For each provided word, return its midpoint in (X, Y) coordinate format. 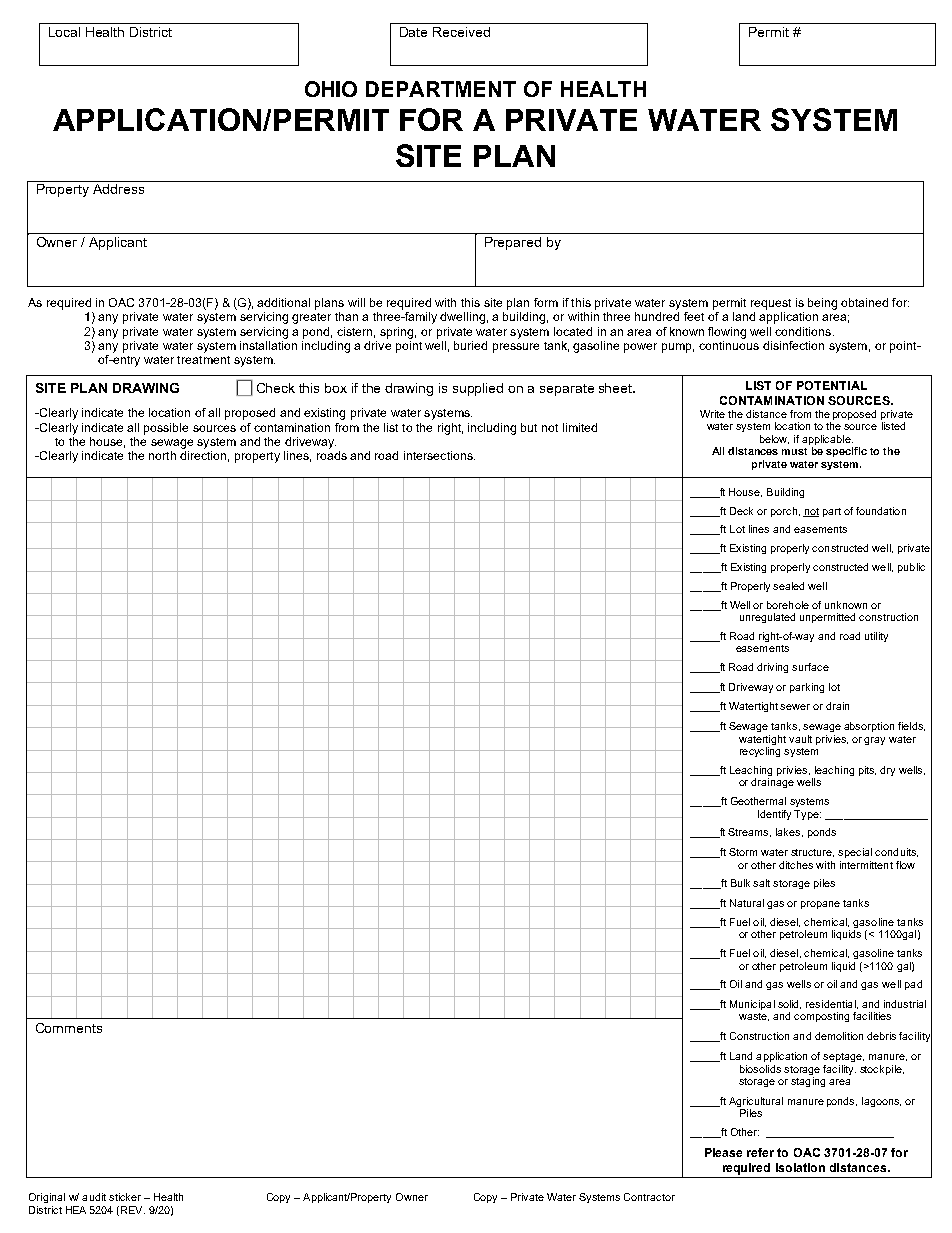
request (771, 304)
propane (820, 905)
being (822, 304)
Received (461, 32)
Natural (747, 903)
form (546, 302)
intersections (439, 455)
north (162, 455)
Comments (69, 1028)
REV (133, 1210)
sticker (125, 1197)
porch (784, 512)
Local (64, 32)
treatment (203, 360)
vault (800, 739)
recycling (760, 752)
